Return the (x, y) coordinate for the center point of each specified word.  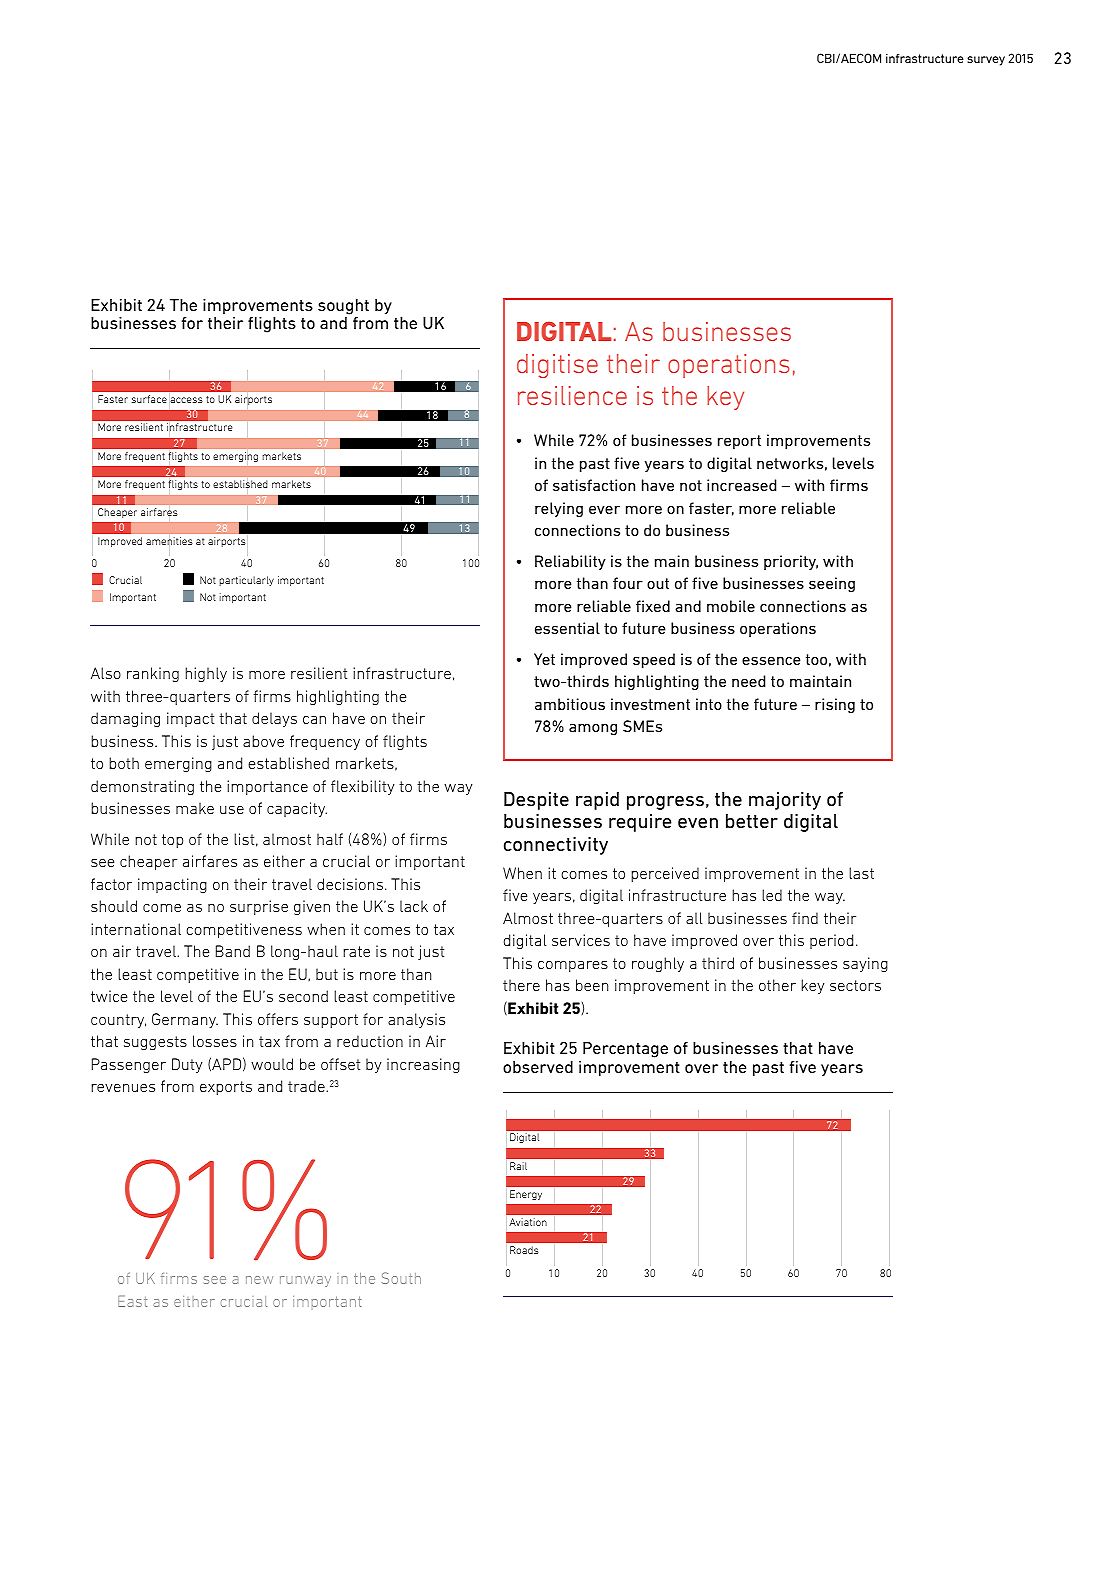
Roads (524, 1250)
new (259, 1280)
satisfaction (594, 485)
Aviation (528, 1222)
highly (206, 674)
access (186, 401)
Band (233, 951)
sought (343, 307)
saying (865, 964)
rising (835, 705)
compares (573, 966)
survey (986, 61)
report (739, 442)
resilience (572, 395)
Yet (544, 659)
